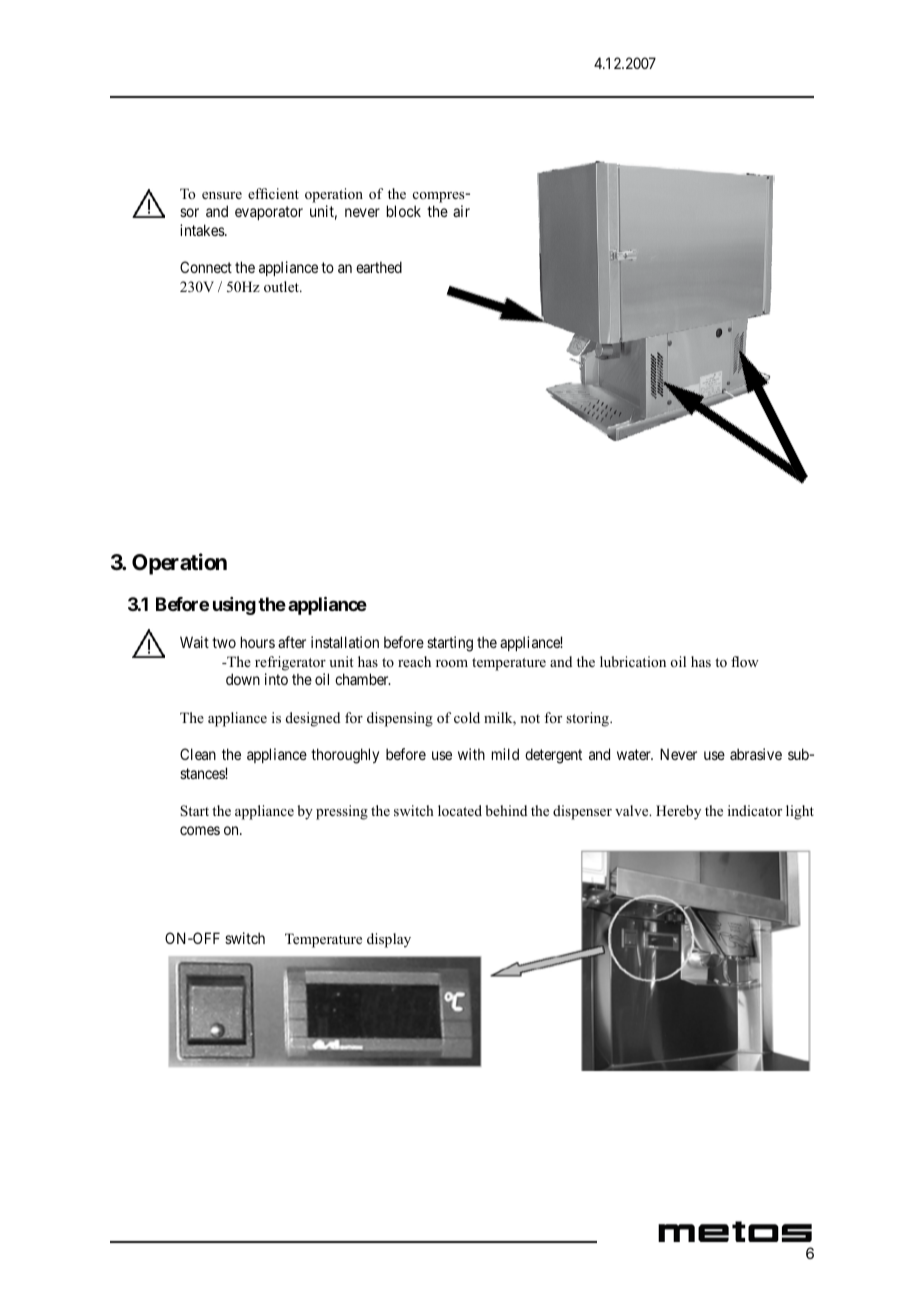 The image size is (924, 1308). Describe the element at coordinates (745, 662) in the screenshot. I see `flow` at that location.
